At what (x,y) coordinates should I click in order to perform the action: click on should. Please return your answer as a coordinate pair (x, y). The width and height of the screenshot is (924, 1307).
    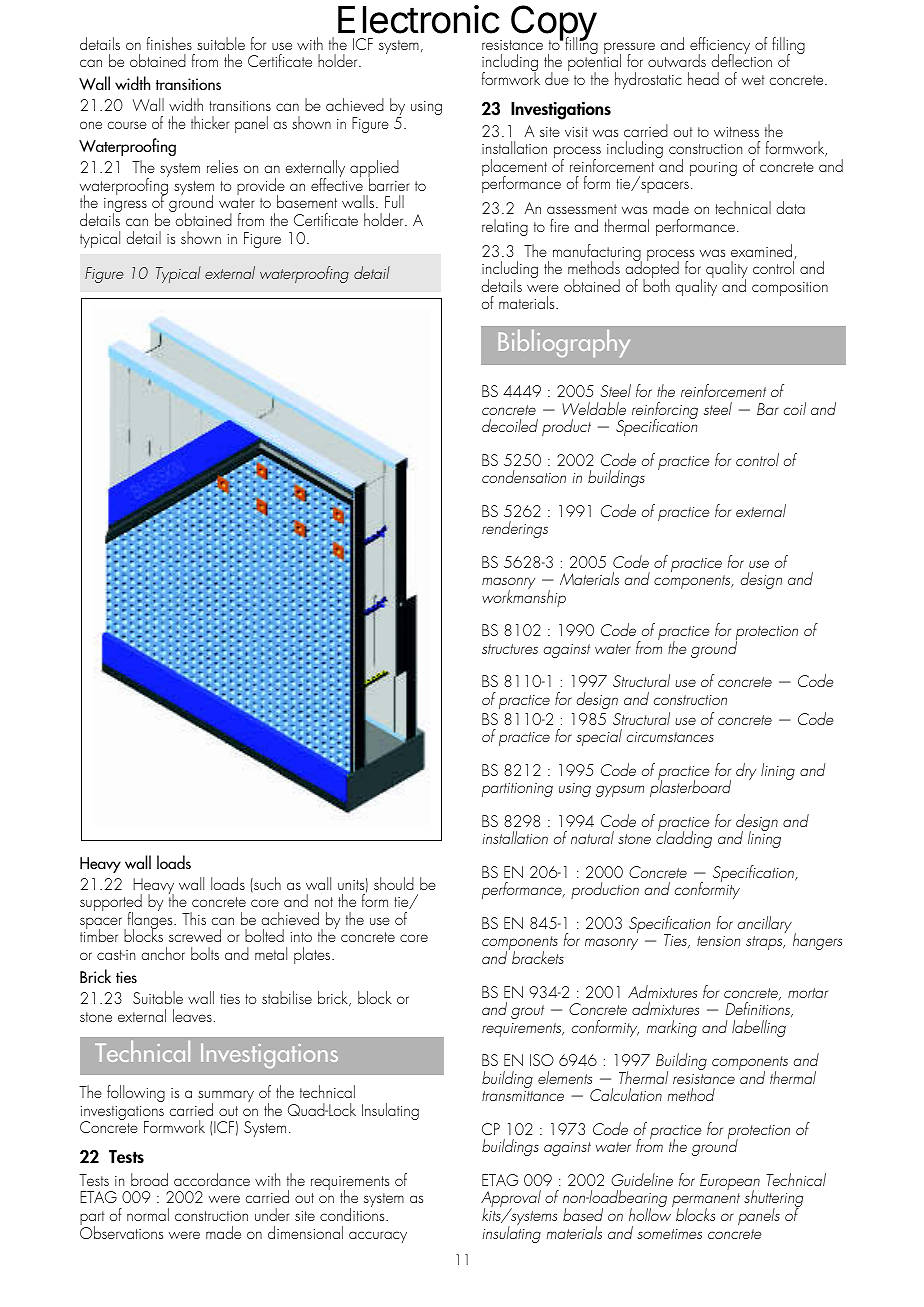
    Looking at the image, I should click on (394, 883).
